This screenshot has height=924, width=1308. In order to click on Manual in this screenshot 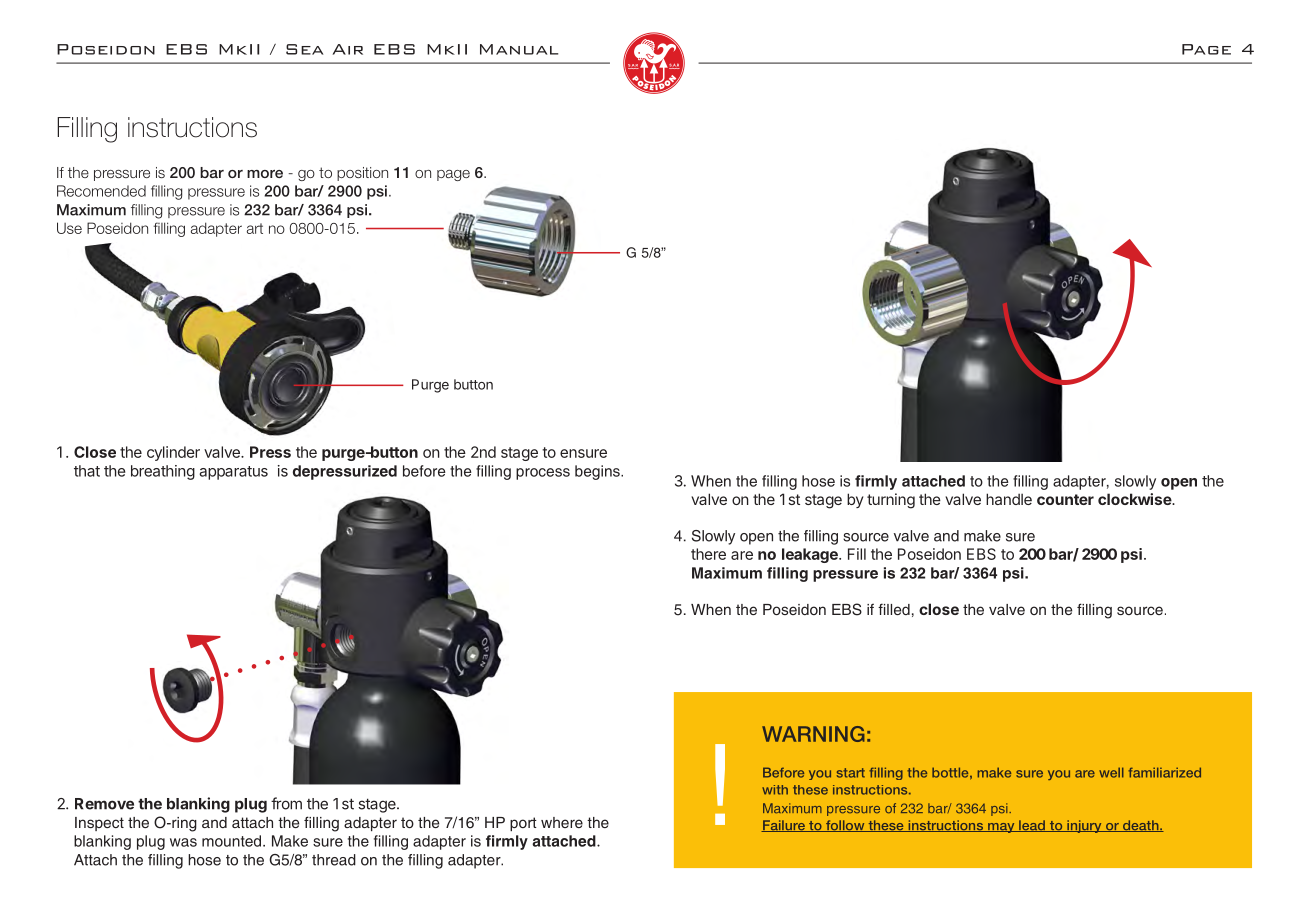, I will do `click(519, 49)`.
